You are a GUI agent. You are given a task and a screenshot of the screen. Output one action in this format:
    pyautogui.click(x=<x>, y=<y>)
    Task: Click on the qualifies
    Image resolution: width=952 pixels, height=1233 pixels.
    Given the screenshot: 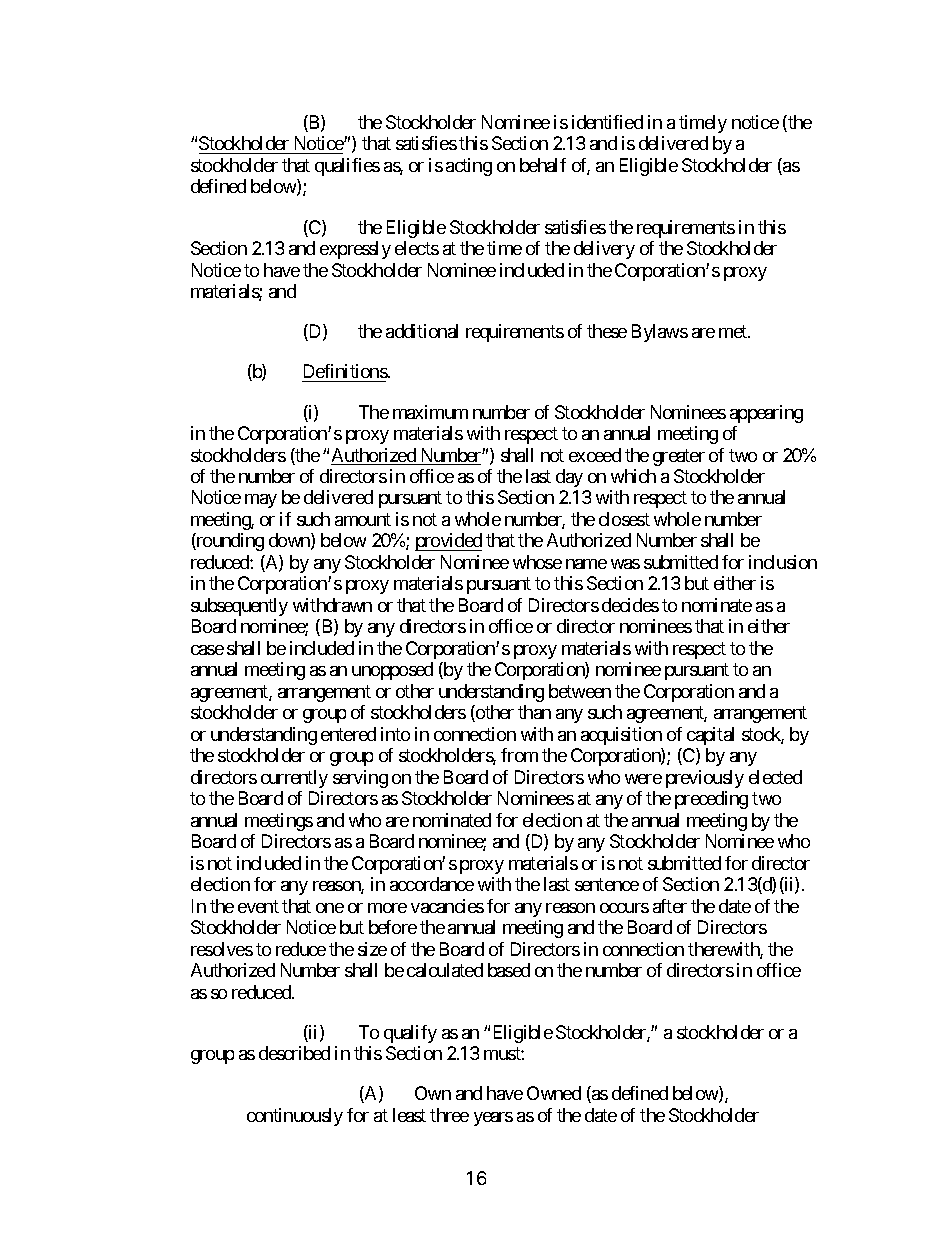 What is the action you would take?
    pyautogui.click(x=347, y=167)
